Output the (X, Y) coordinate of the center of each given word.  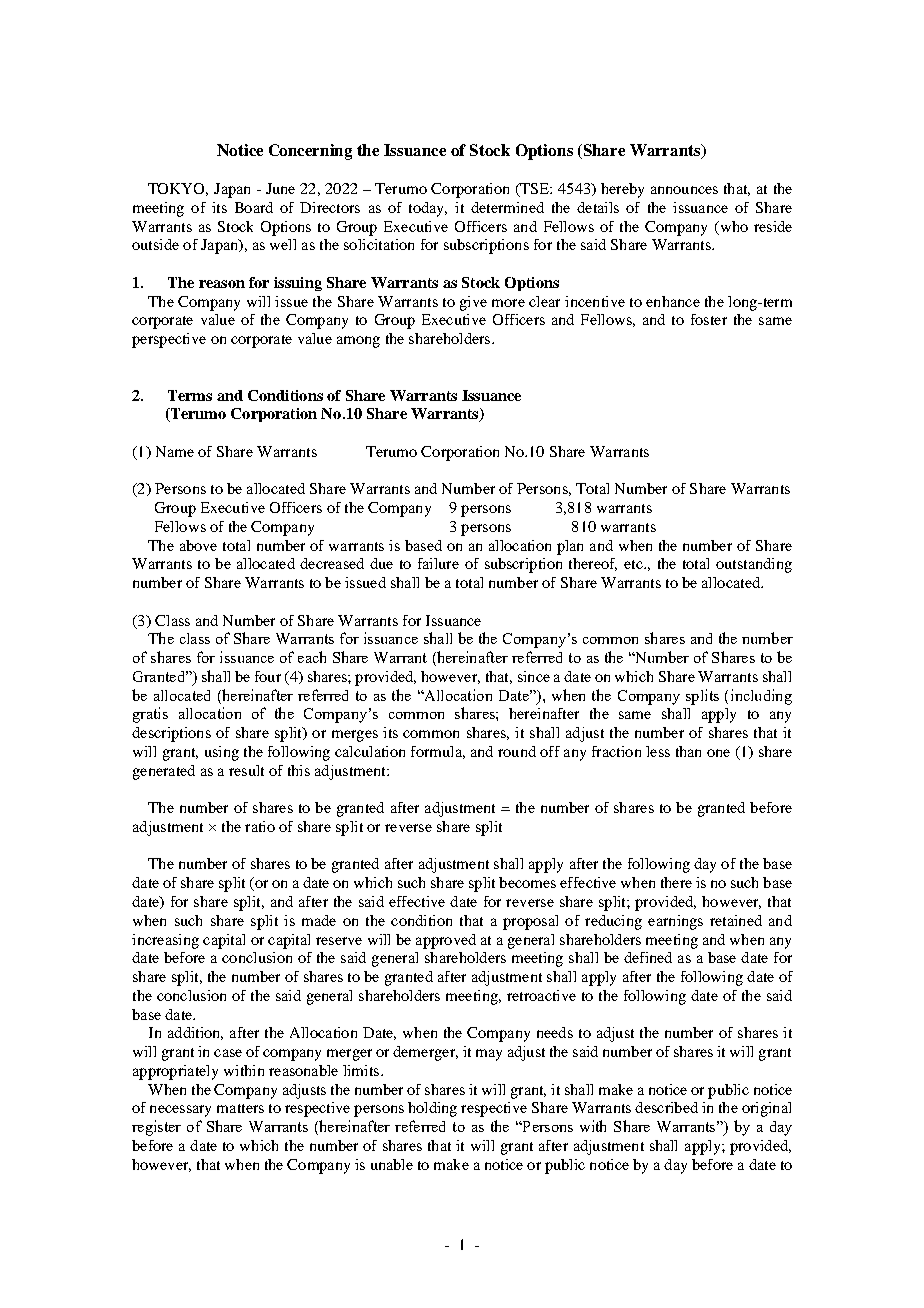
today (427, 209)
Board (254, 207)
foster (709, 319)
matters (240, 1108)
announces (684, 190)
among (358, 342)
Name (175, 451)
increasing (165, 941)
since (534, 676)
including (761, 697)
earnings (675, 922)
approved (446, 941)
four (268, 676)
